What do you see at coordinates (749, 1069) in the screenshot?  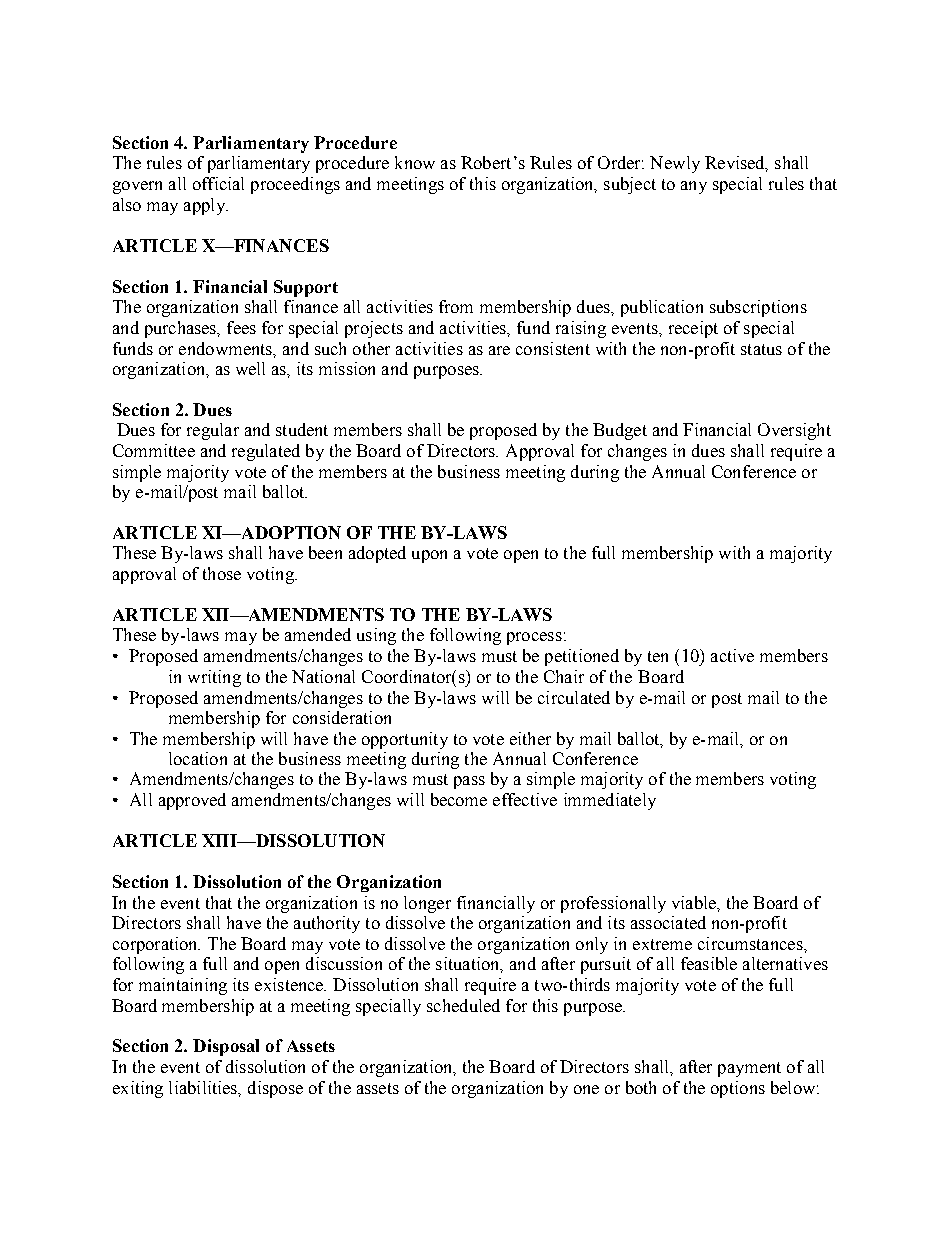 I see `payment` at bounding box center [749, 1069].
